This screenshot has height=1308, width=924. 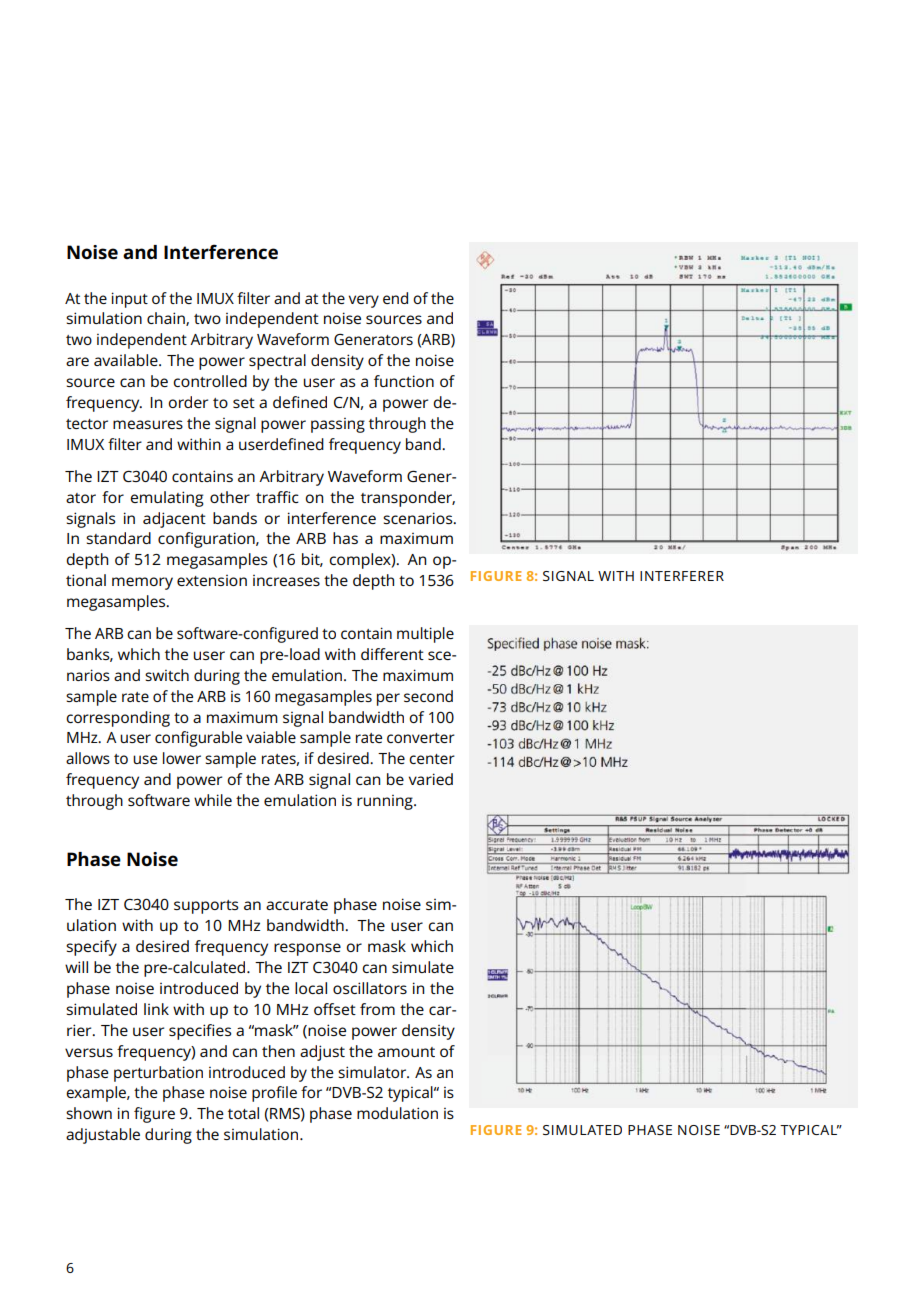 What do you see at coordinates (91, 948) in the screenshot?
I see `specify` at bounding box center [91, 948].
